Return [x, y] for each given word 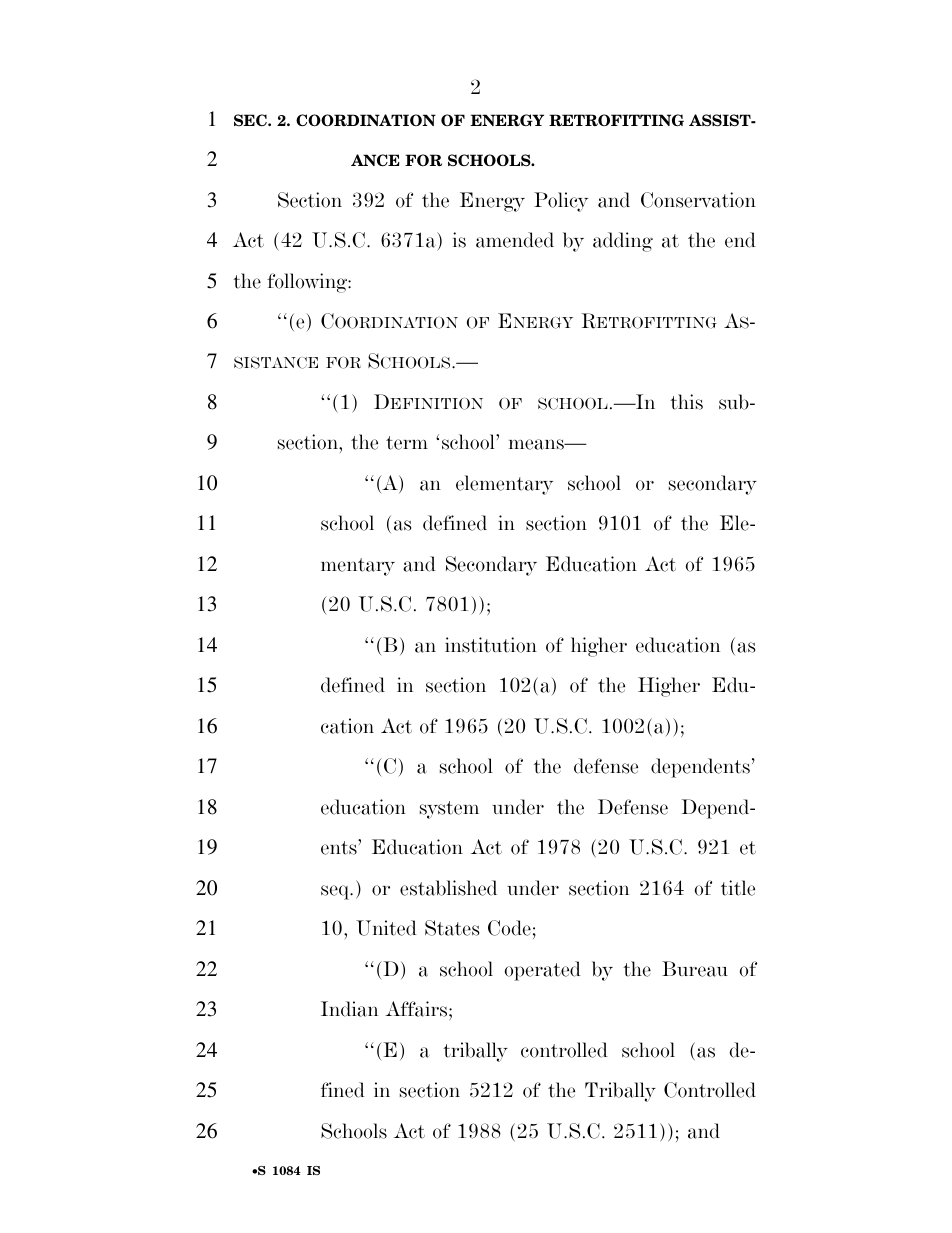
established [448, 888]
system [449, 810]
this [686, 402]
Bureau [695, 969]
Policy [561, 202]
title [738, 888]
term [407, 443]
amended [515, 240]
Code [509, 928]
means [537, 444]
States [452, 928]
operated [542, 971]
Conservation [698, 200]
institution [491, 645]
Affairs [417, 1009]
